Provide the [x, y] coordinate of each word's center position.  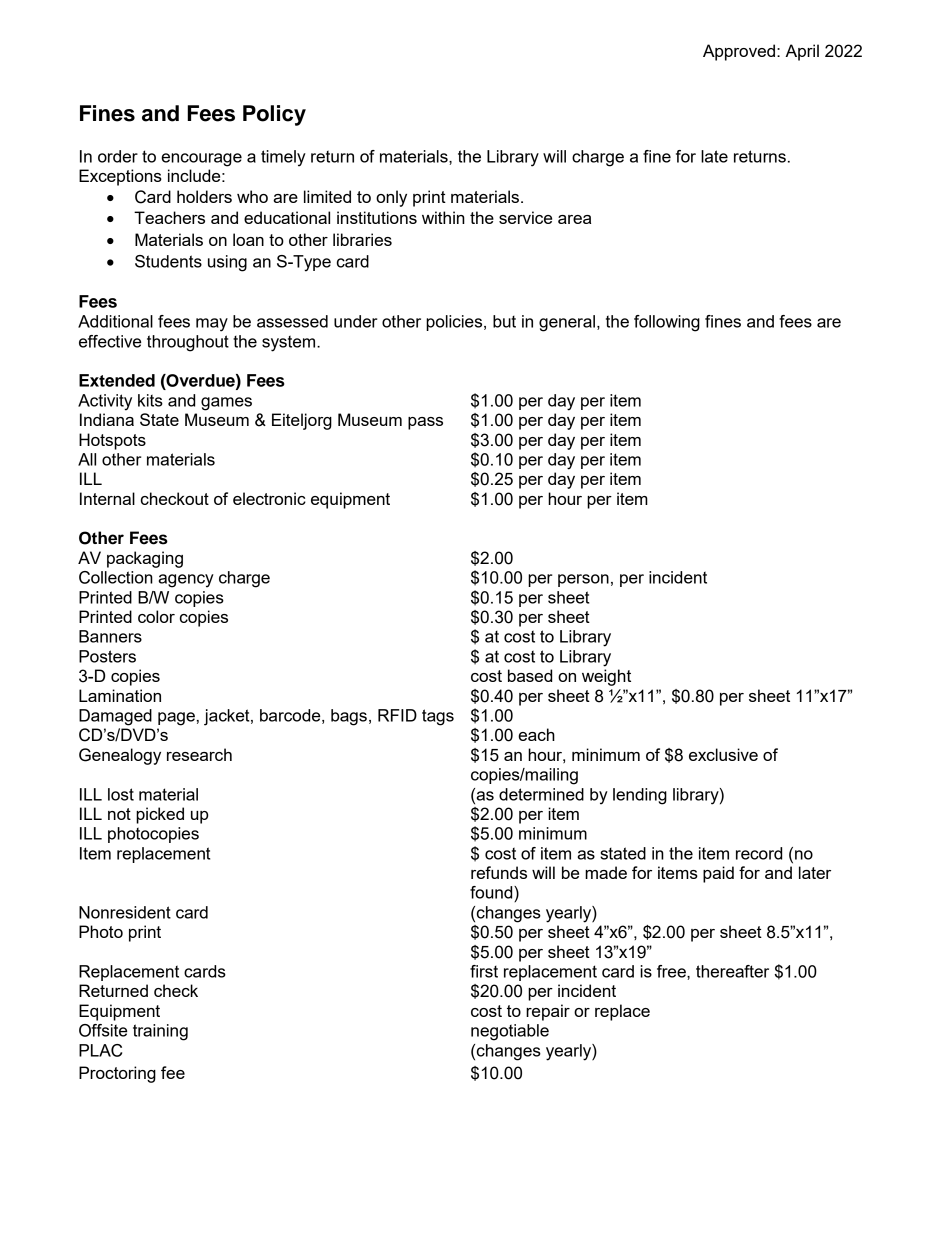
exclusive [723, 754]
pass [425, 423]
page [176, 719]
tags [438, 717]
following [667, 323]
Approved [739, 52]
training [160, 1032]
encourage [201, 160]
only [391, 198]
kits [150, 400]
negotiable [510, 1032]
